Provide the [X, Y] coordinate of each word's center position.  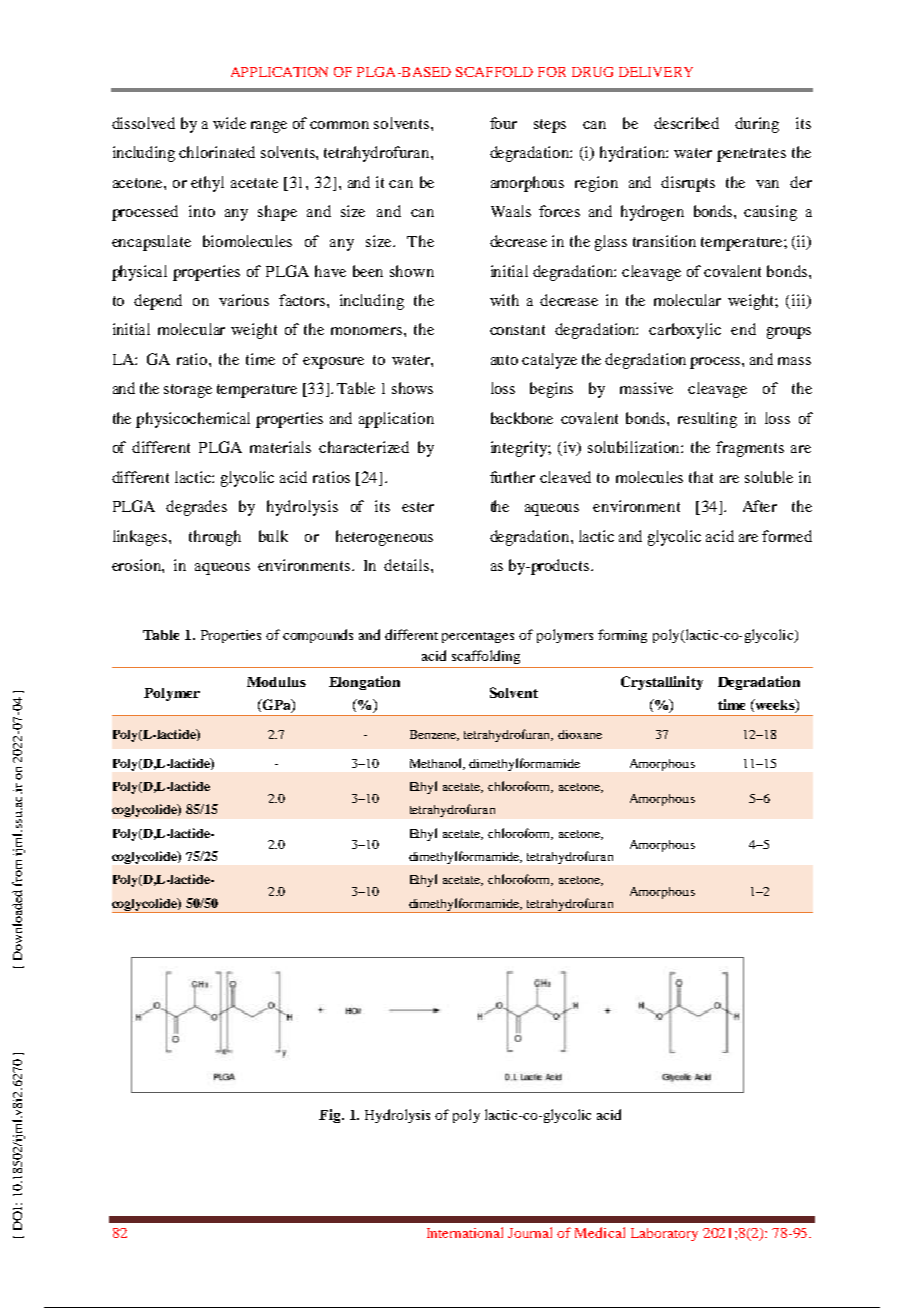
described [686, 123]
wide [229, 123]
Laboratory [664, 1234]
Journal [530, 1232]
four [503, 123]
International [465, 1232]
